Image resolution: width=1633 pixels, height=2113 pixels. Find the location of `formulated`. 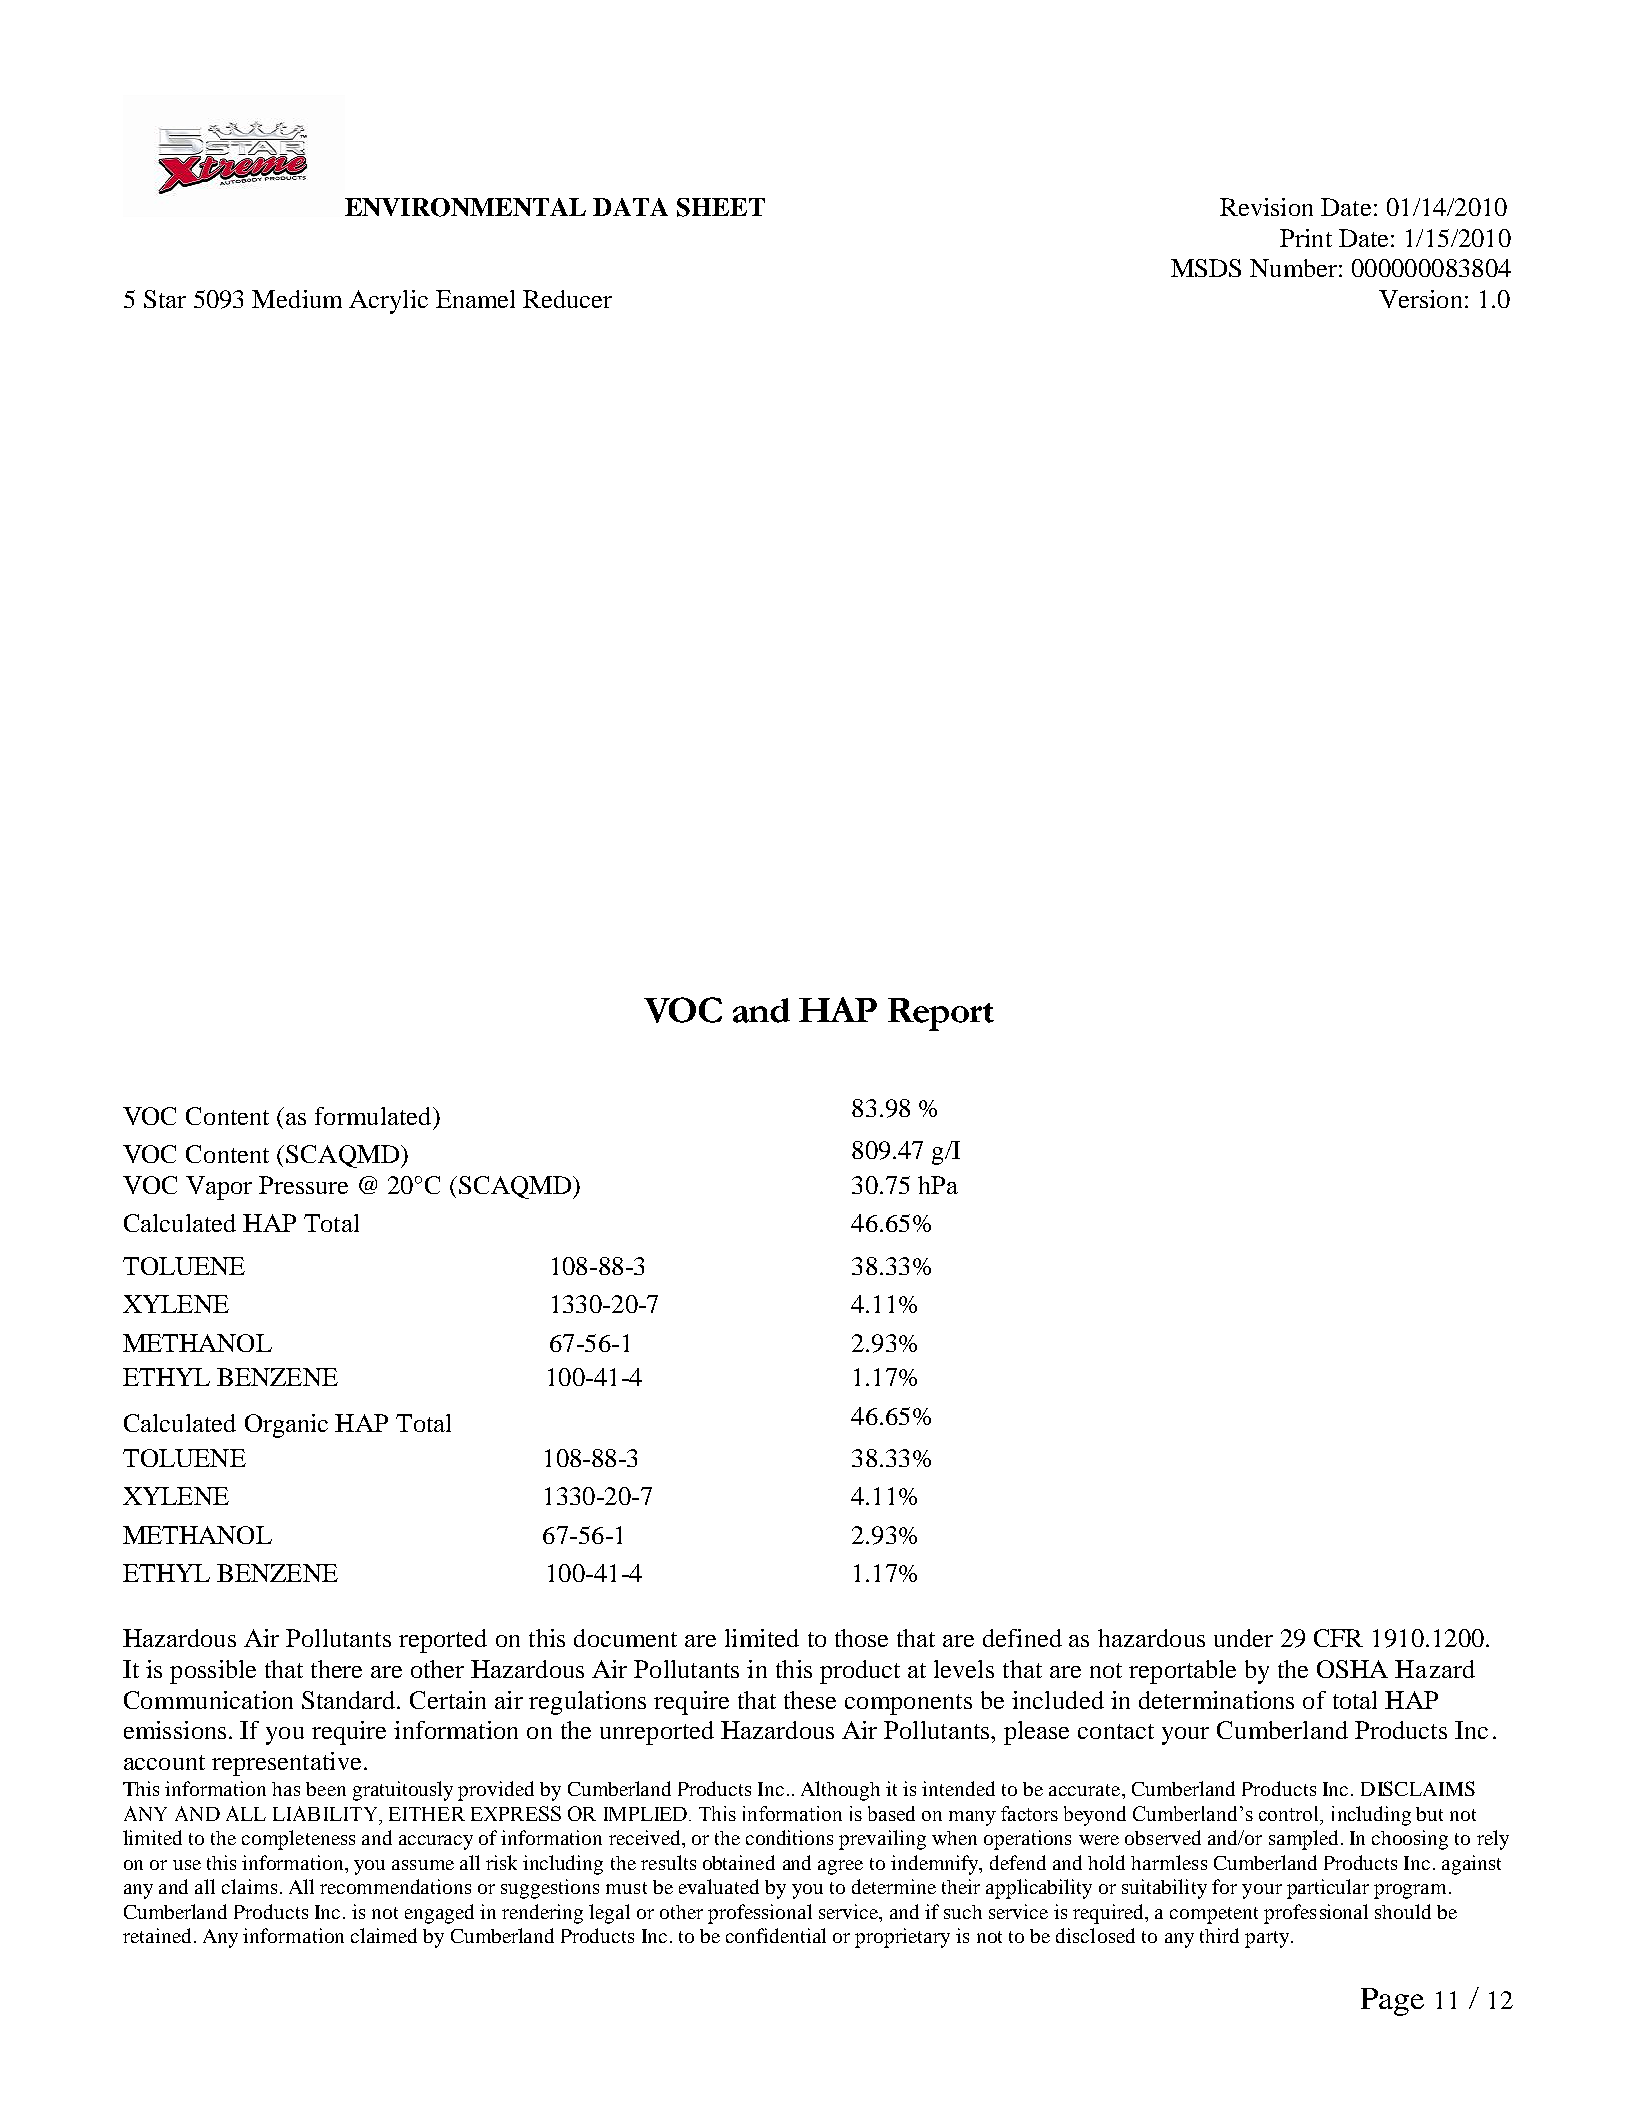

formulated is located at coordinates (374, 1116).
